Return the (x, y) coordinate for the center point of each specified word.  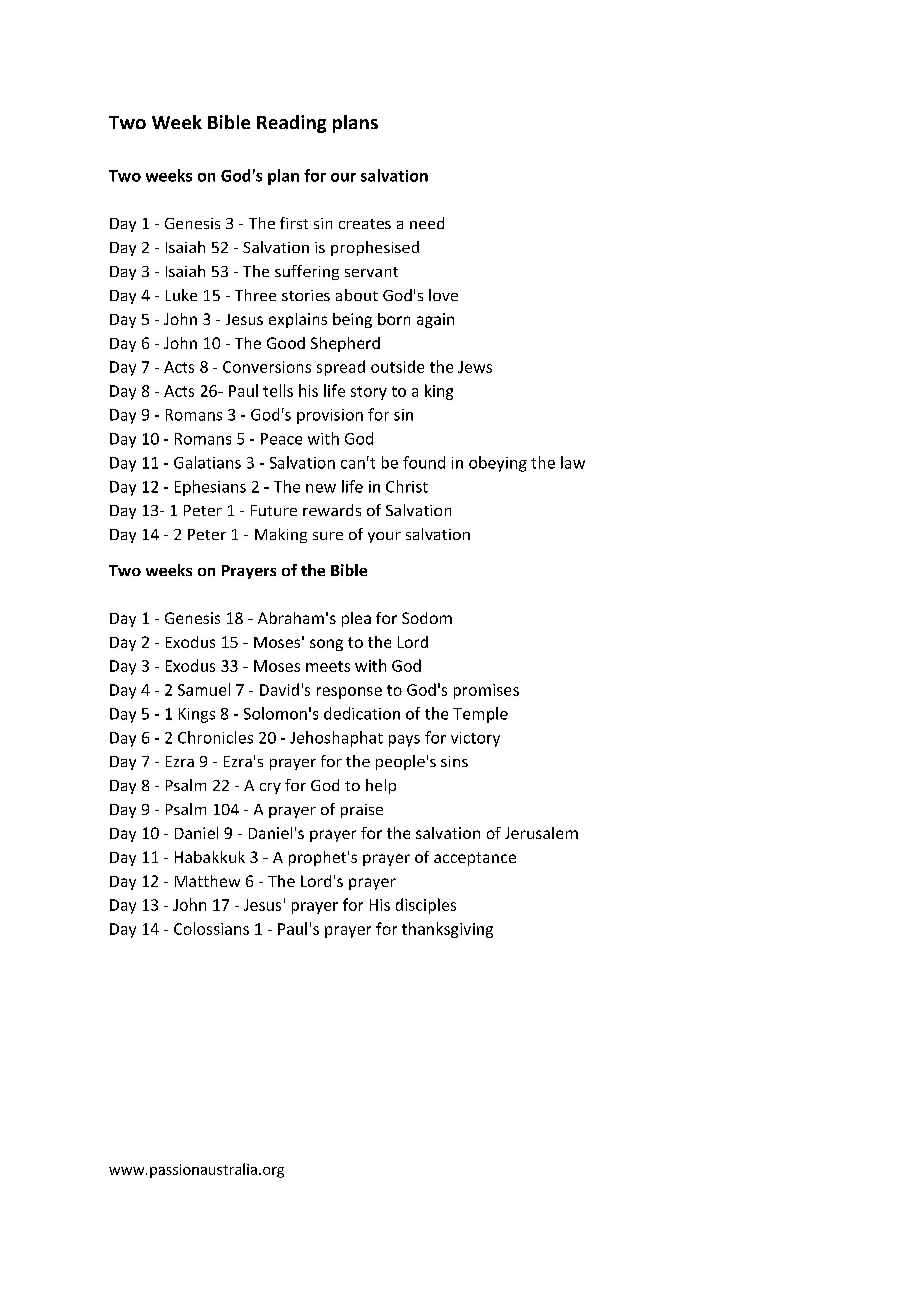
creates (365, 224)
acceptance (475, 859)
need (427, 223)
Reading (291, 124)
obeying (498, 464)
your (384, 537)
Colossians (211, 928)
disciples (426, 906)
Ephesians (210, 488)
